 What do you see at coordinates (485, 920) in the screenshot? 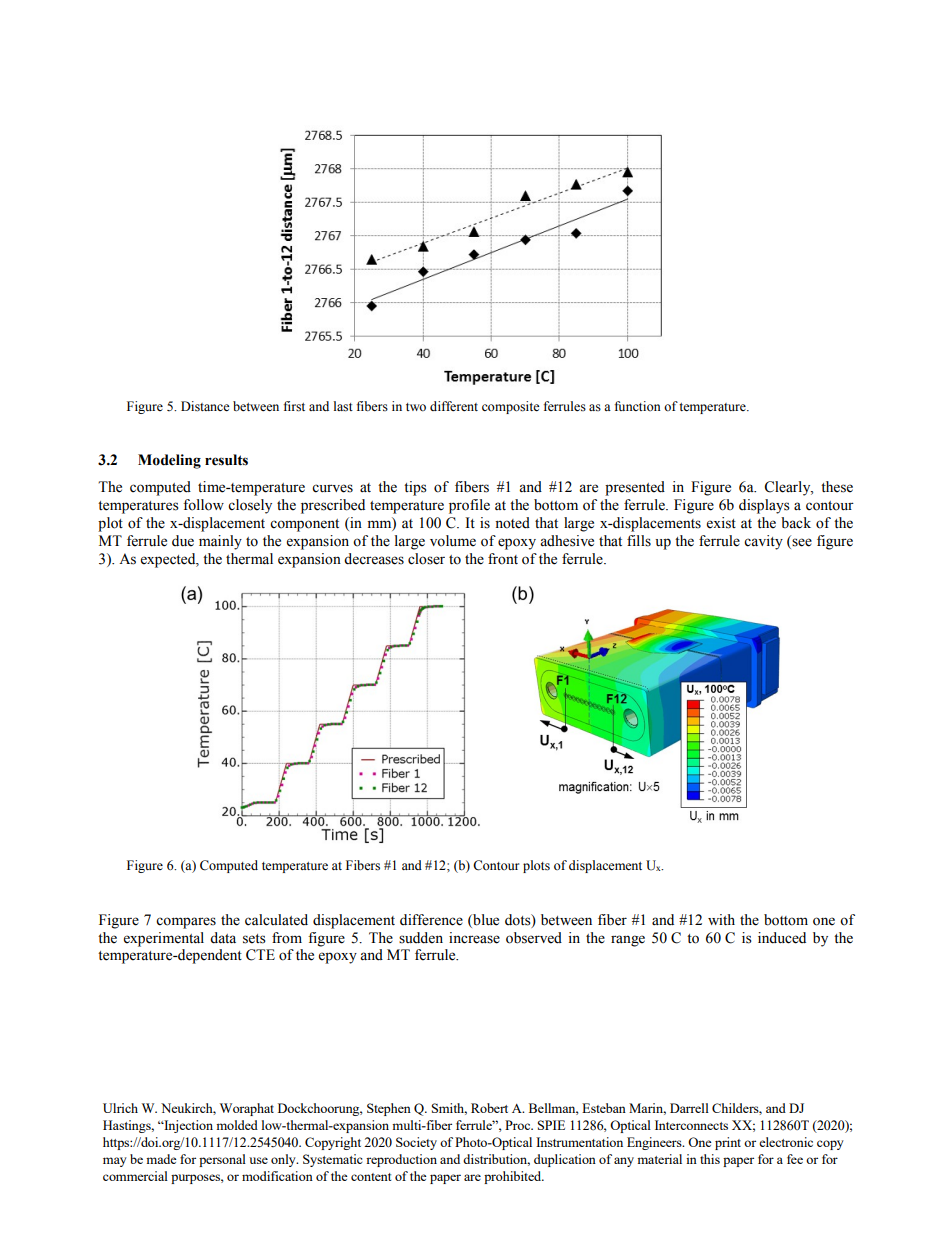
I see `blue` at bounding box center [485, 920].
